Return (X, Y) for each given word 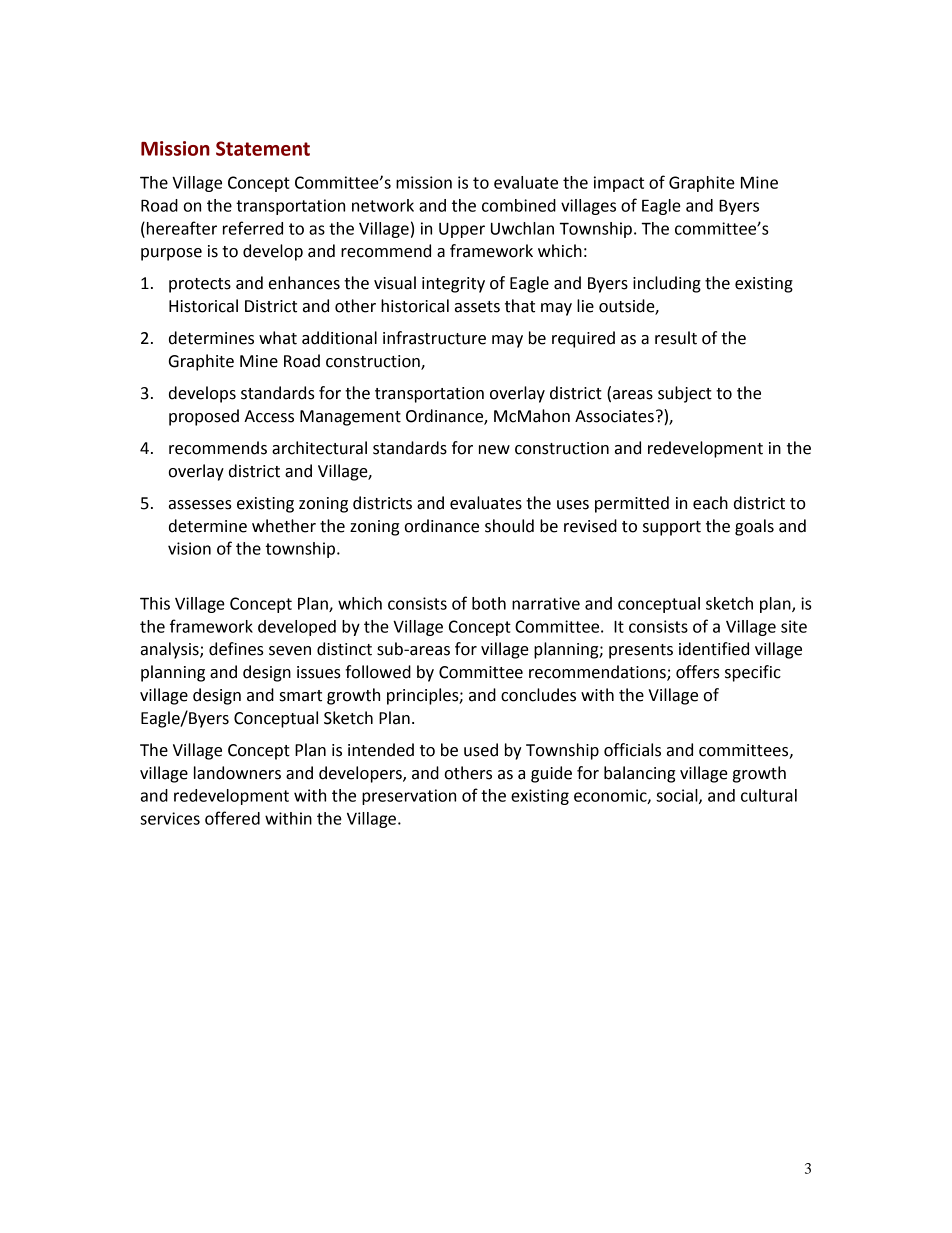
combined (519, 205)
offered (232, 818)
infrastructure (434, 338)
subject (685, 394)
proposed (204, 417)
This (155, 603)
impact (619, 184)
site (794, 626)
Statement (263, 148)
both (489, 603)
